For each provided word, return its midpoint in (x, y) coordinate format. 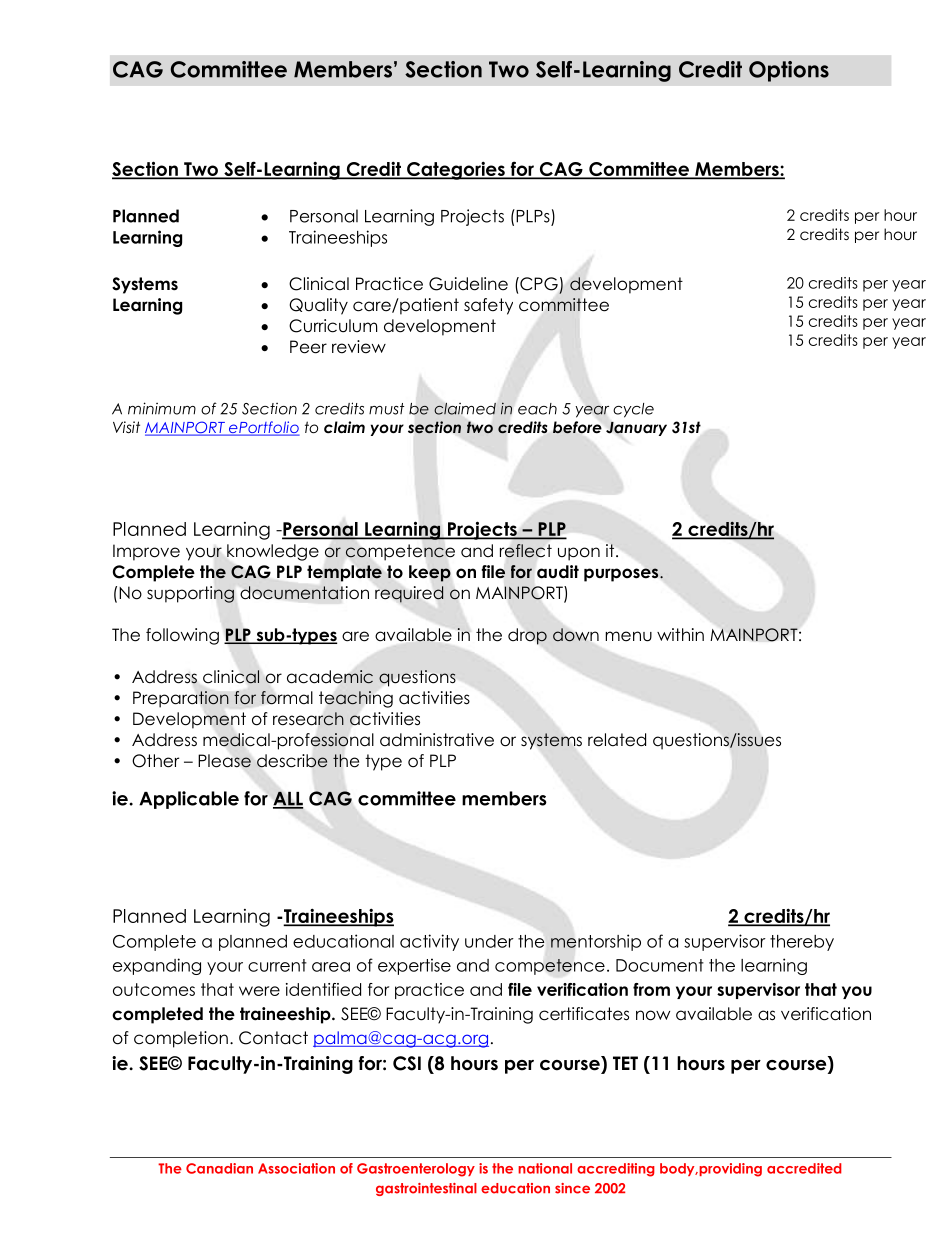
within (680, 634)
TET (625, 1063)
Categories (456, 170)
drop (527, 636)
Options (789, 71)
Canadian (219, 1168)
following (182, 636)
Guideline (468, 284)
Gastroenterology (416, 1170)
